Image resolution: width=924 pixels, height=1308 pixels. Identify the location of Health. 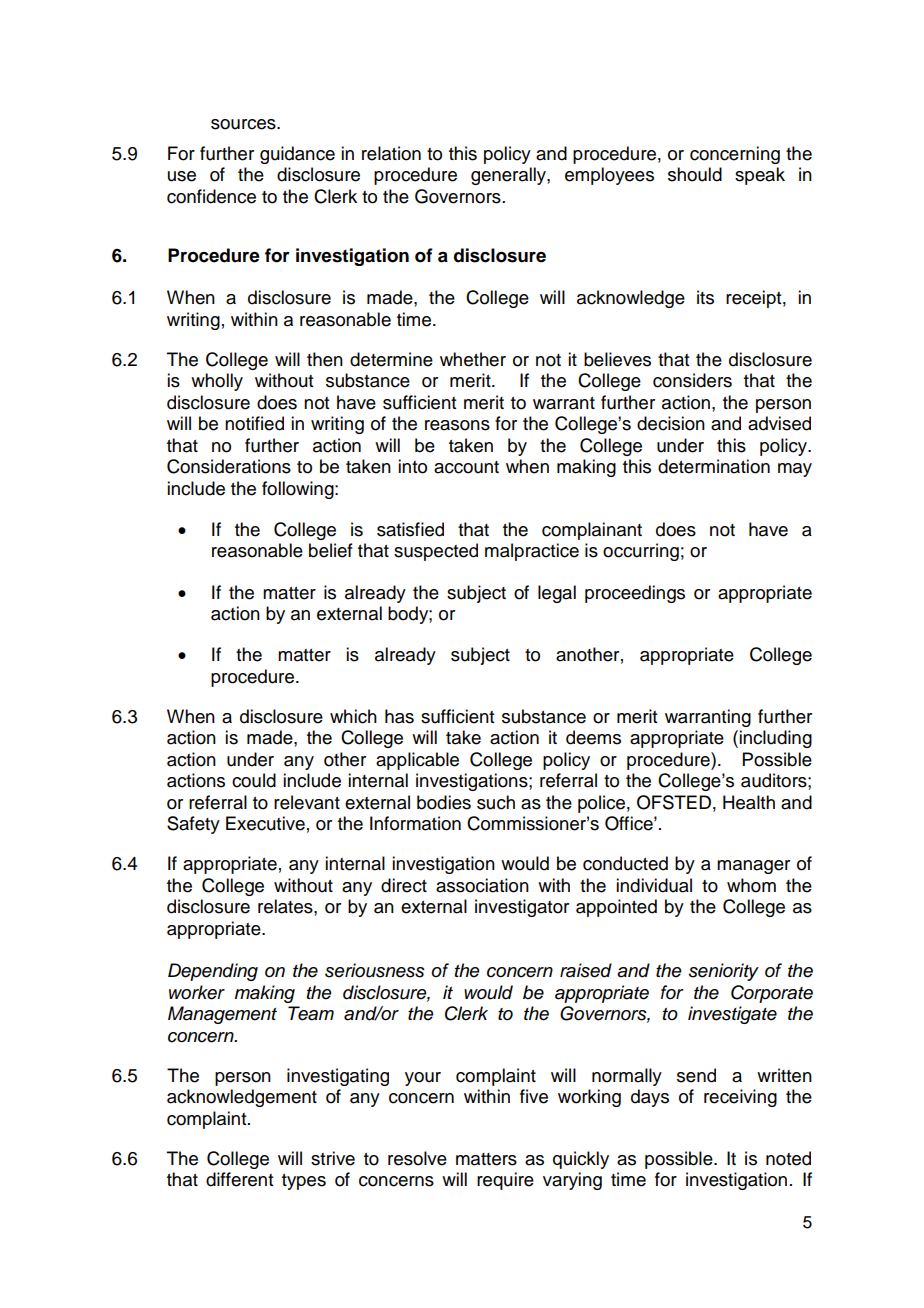
(749, 802).
